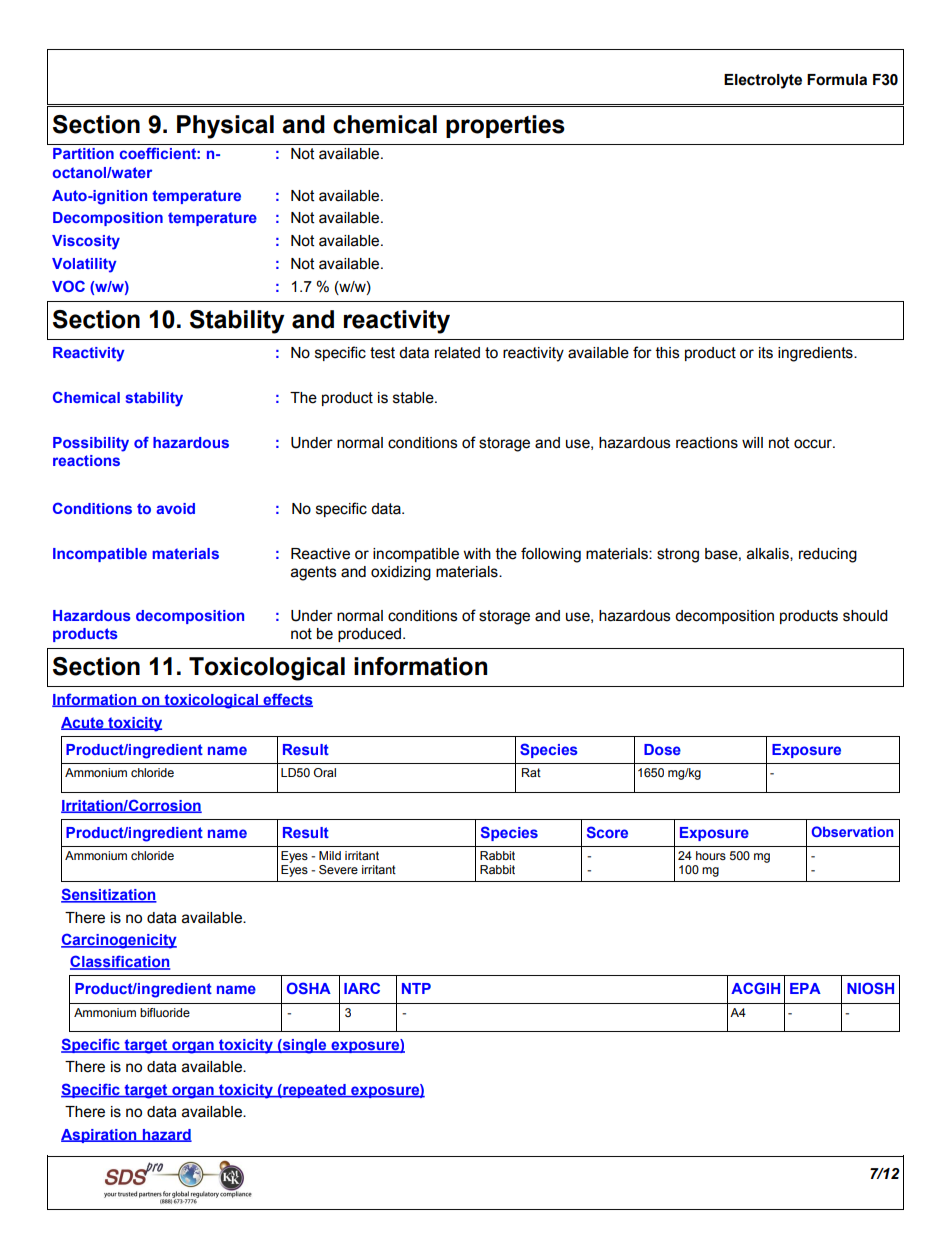 This screenshot has width=952, height=1233. What do you see at coordinates (225, 127) in the screenshot?
I see `Physical` at bounding box center [225, 127].
